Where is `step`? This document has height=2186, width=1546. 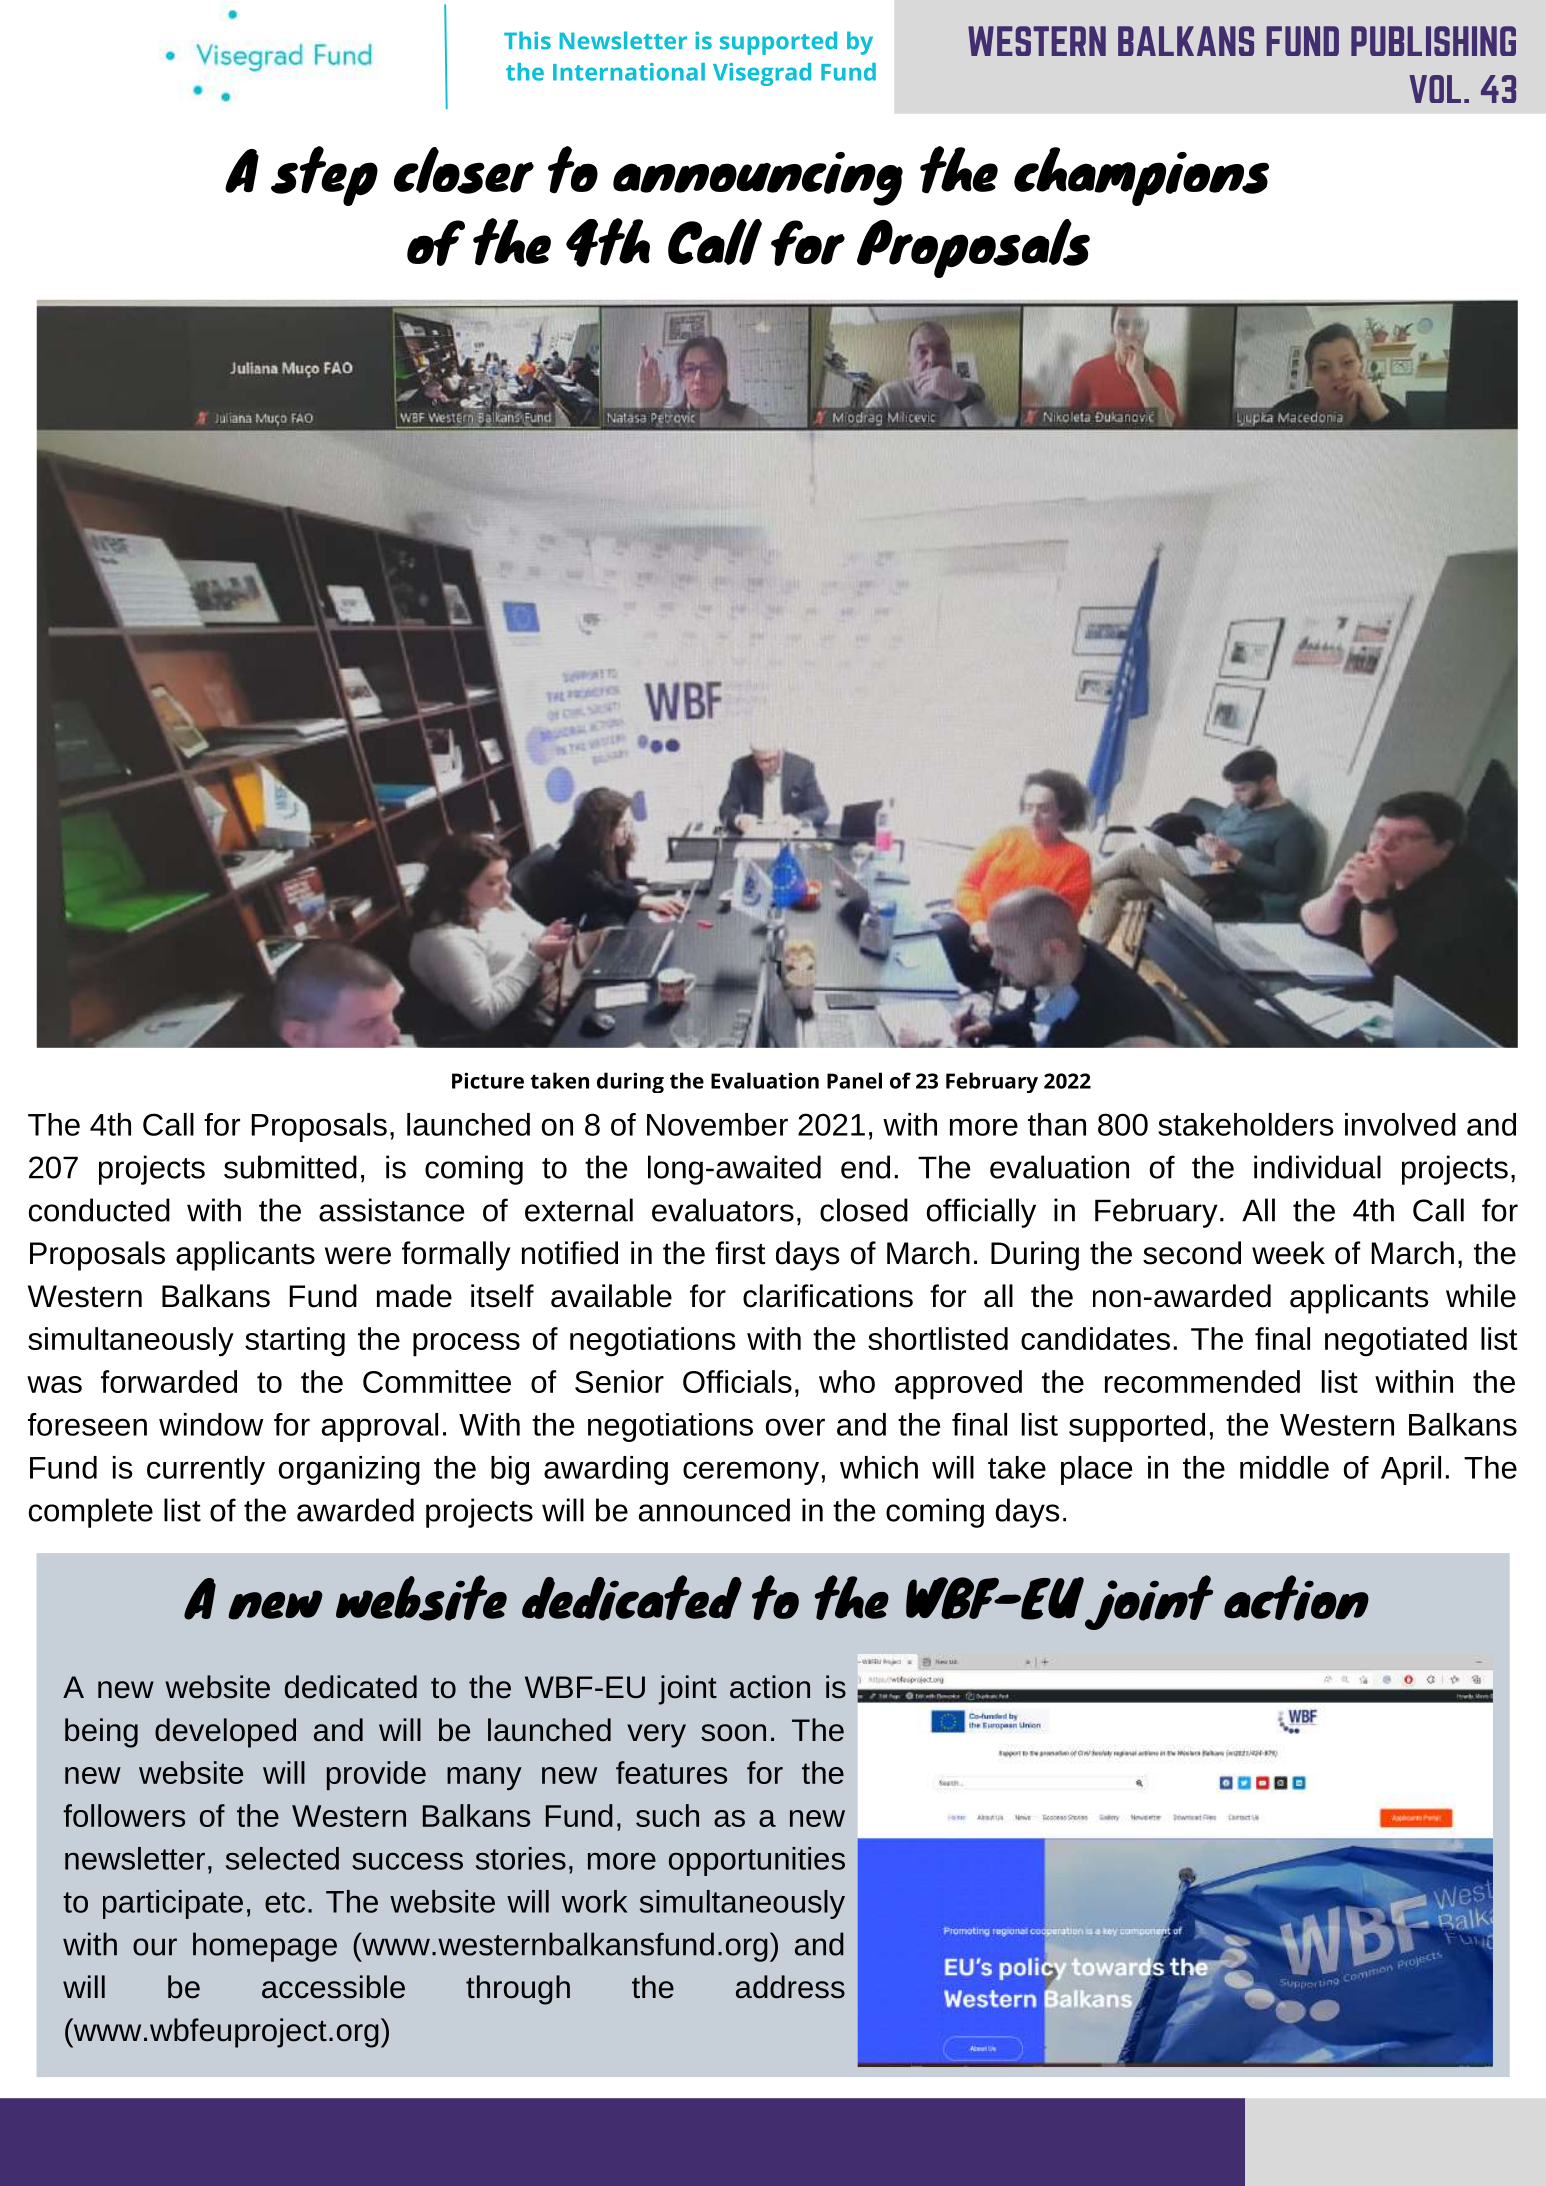 step is located at coordinates (324, 176).
